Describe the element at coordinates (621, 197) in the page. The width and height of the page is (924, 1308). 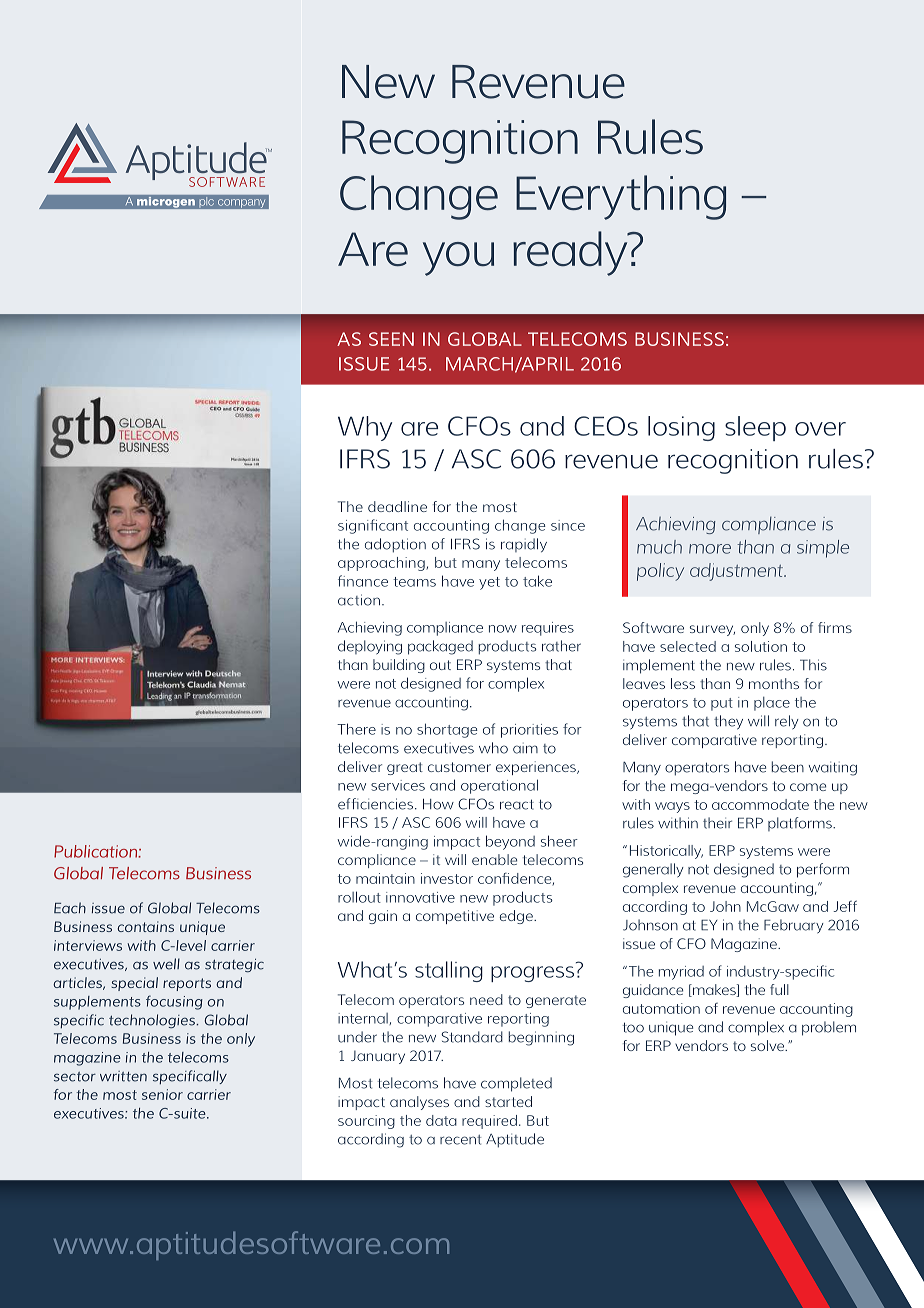
I see `Everything` at that location.
